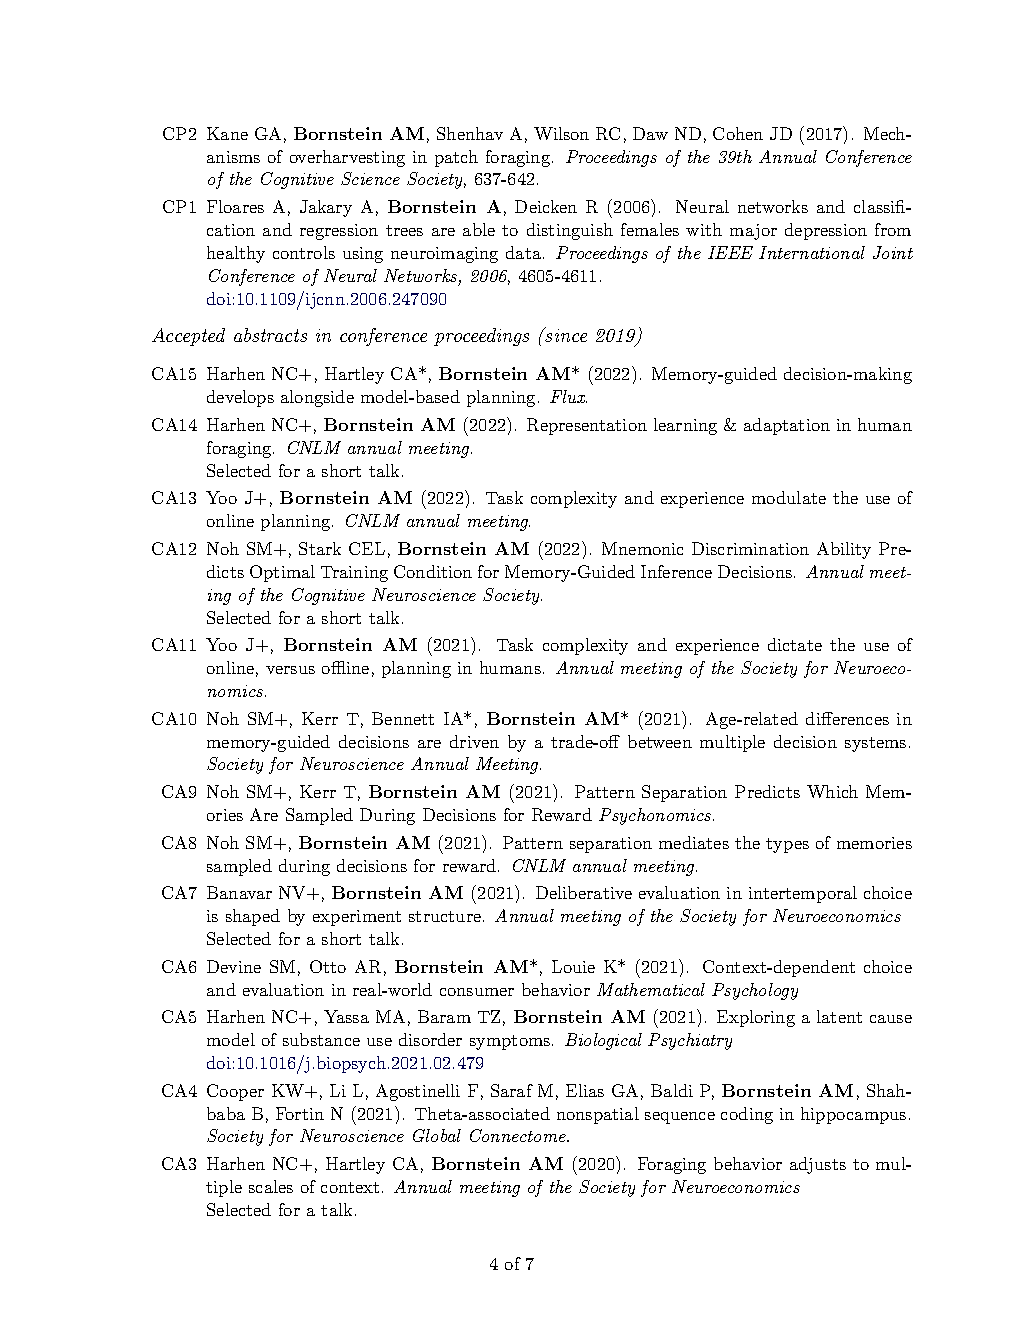  What do you see at coordinates (290, 670) in the screenshot?
I see `versus` at bounding box center [290, 670].
